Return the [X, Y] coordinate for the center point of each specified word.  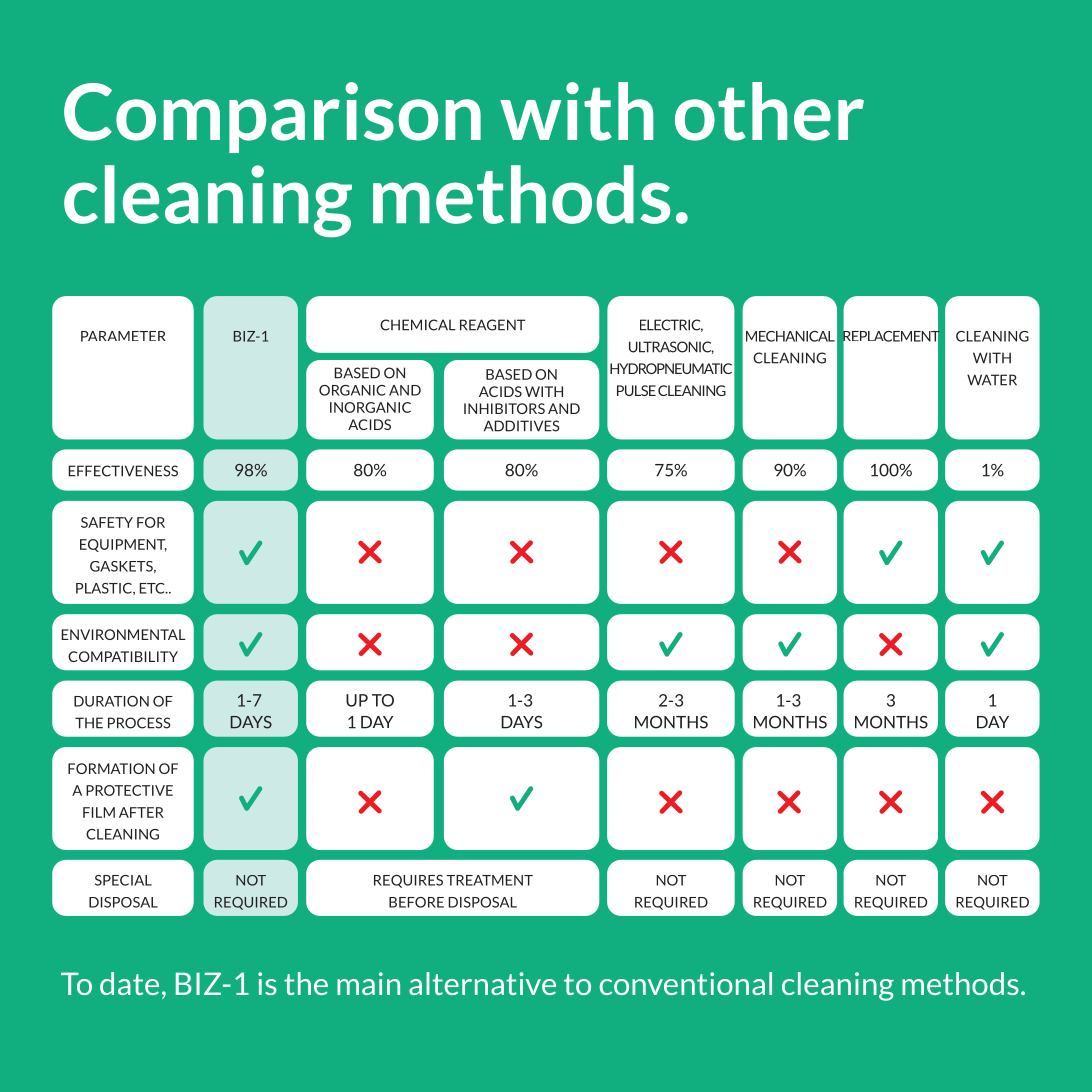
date [129, 983]
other [769, 111]
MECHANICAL [790, 336]
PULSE [636, 390]
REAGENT [492, 325]
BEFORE [416, 902]
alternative [482, 983]
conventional [686, 983]
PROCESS [139, 723]
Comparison [272, 117]
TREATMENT [489, 880]
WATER [992, 380]
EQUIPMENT [123, 545]
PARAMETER [123, 336]
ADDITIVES [521, 426]
